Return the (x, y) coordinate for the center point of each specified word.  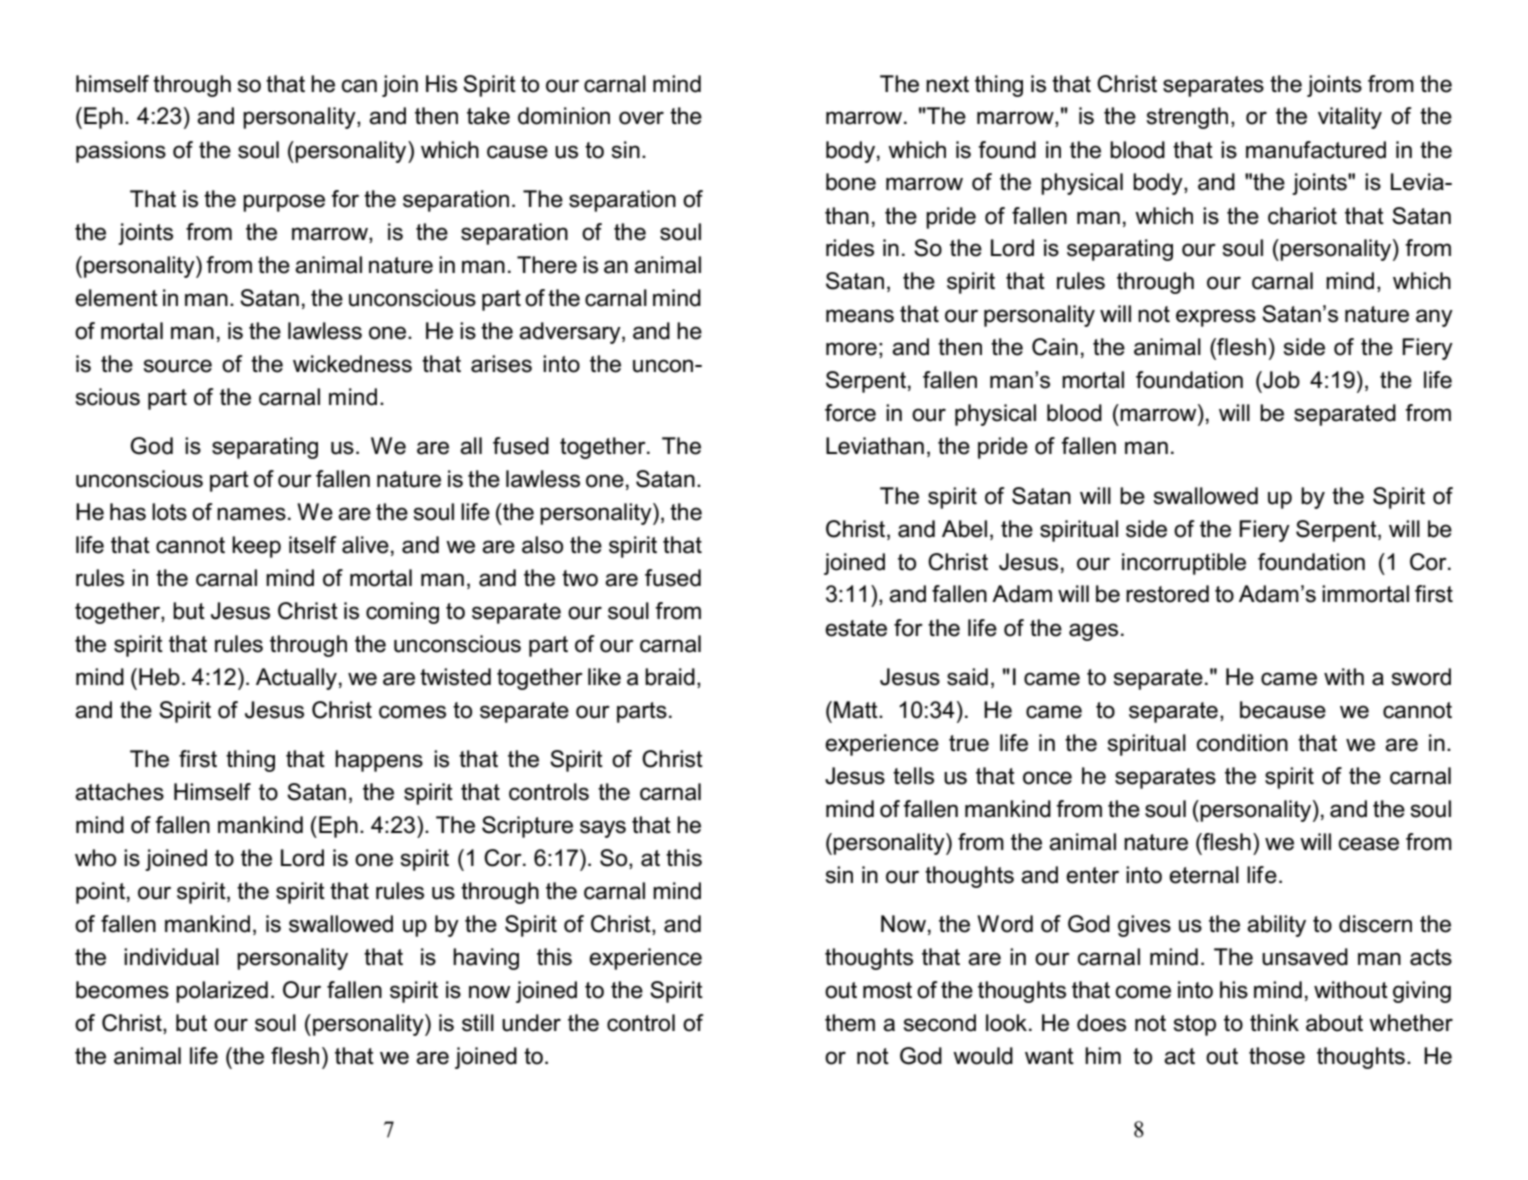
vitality (1350, 118)
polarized (222, 992)
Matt (857, 710)
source (177, 366)
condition (1242, 743)
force (850, 413)
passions (121, 152)
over (641, 118)
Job (1280, 380)
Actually (296, 679)
